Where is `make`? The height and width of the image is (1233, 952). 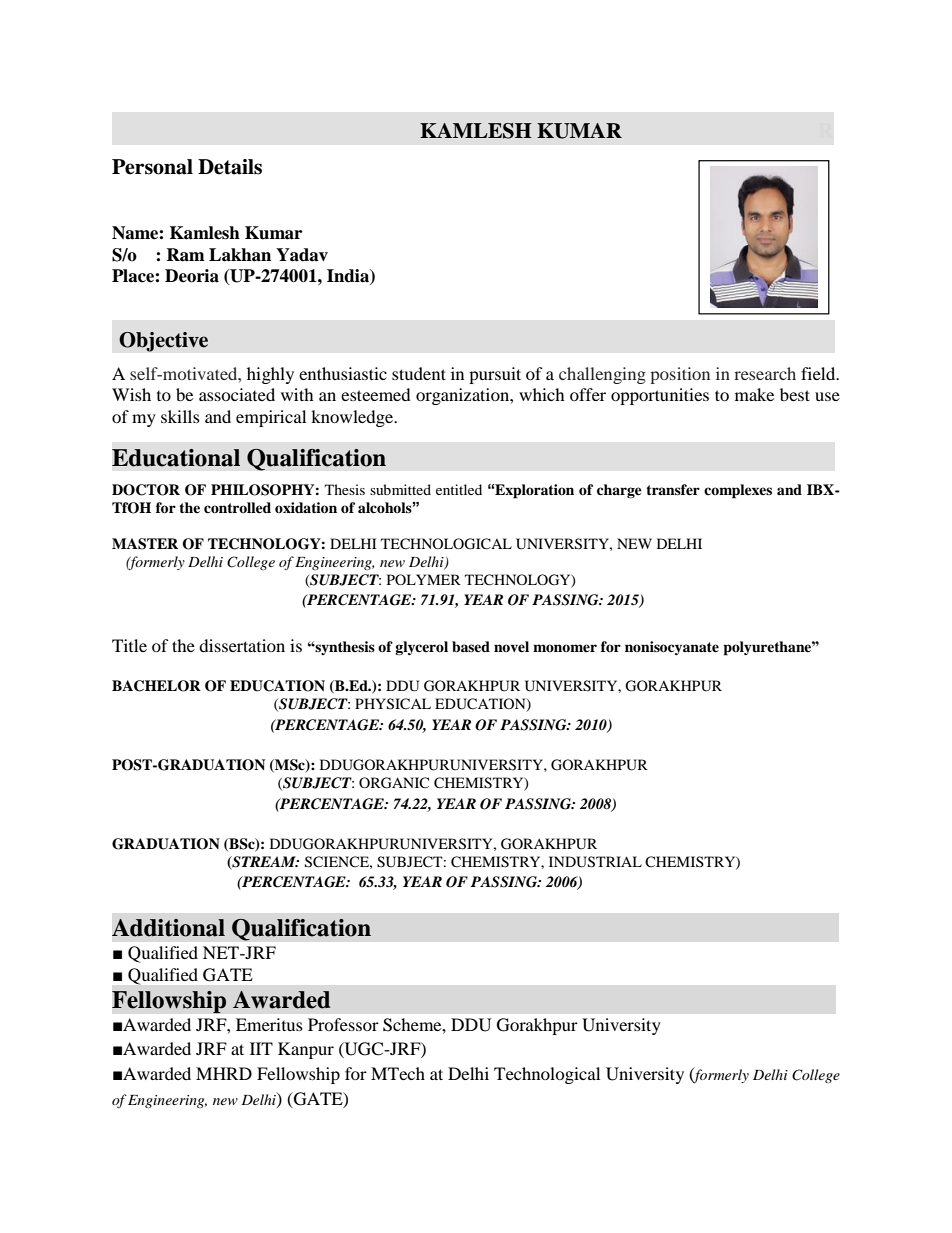 make is located at coordinates (754, 394).
